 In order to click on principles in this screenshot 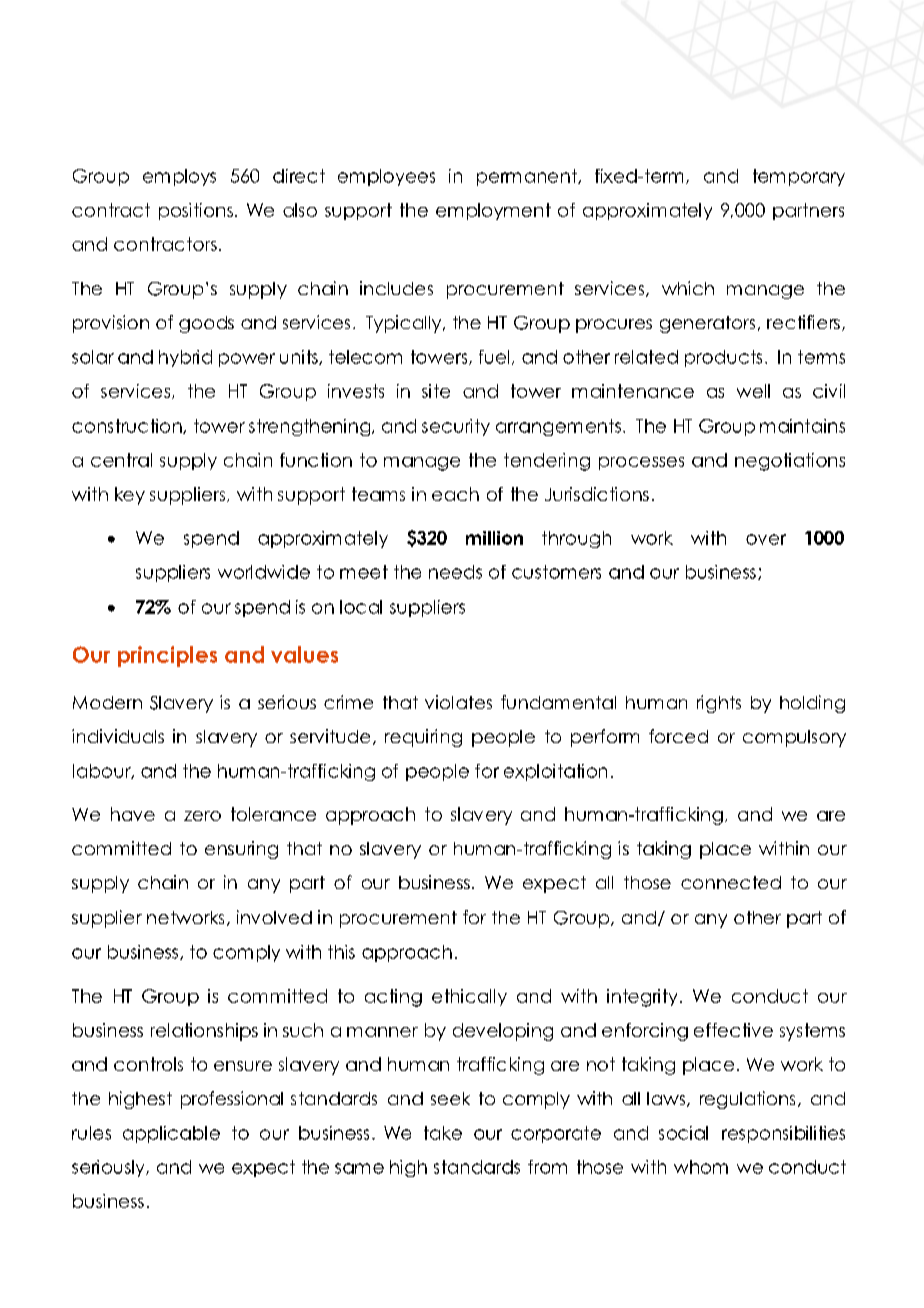, I will do `click(167, 656)`.
